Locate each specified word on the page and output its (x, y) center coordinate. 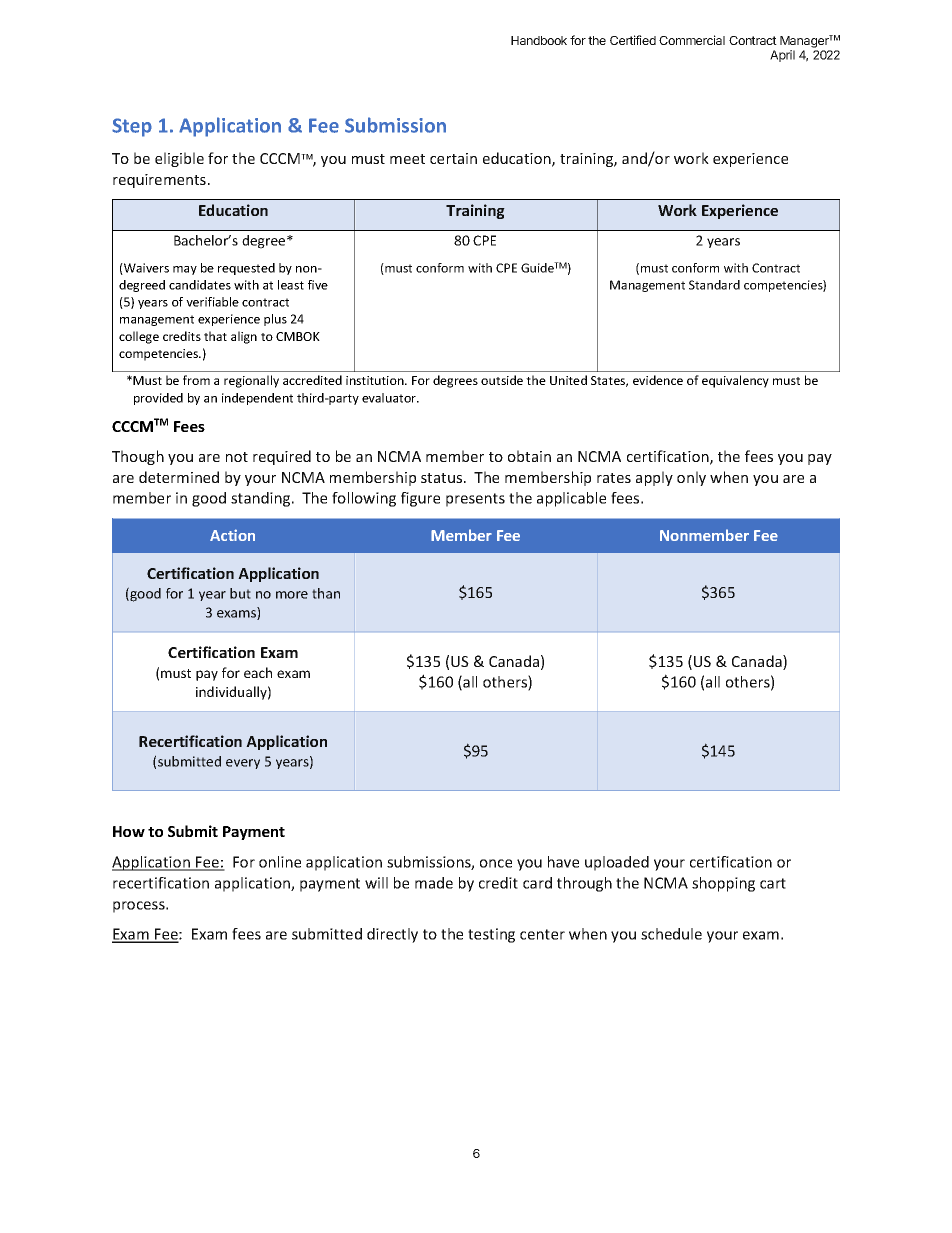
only (691, 478)
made (434, 883)
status (443, 478)
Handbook (539, 40)
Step (132, 127)
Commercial (692, 40)
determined (179, 477)
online (280, 862)
